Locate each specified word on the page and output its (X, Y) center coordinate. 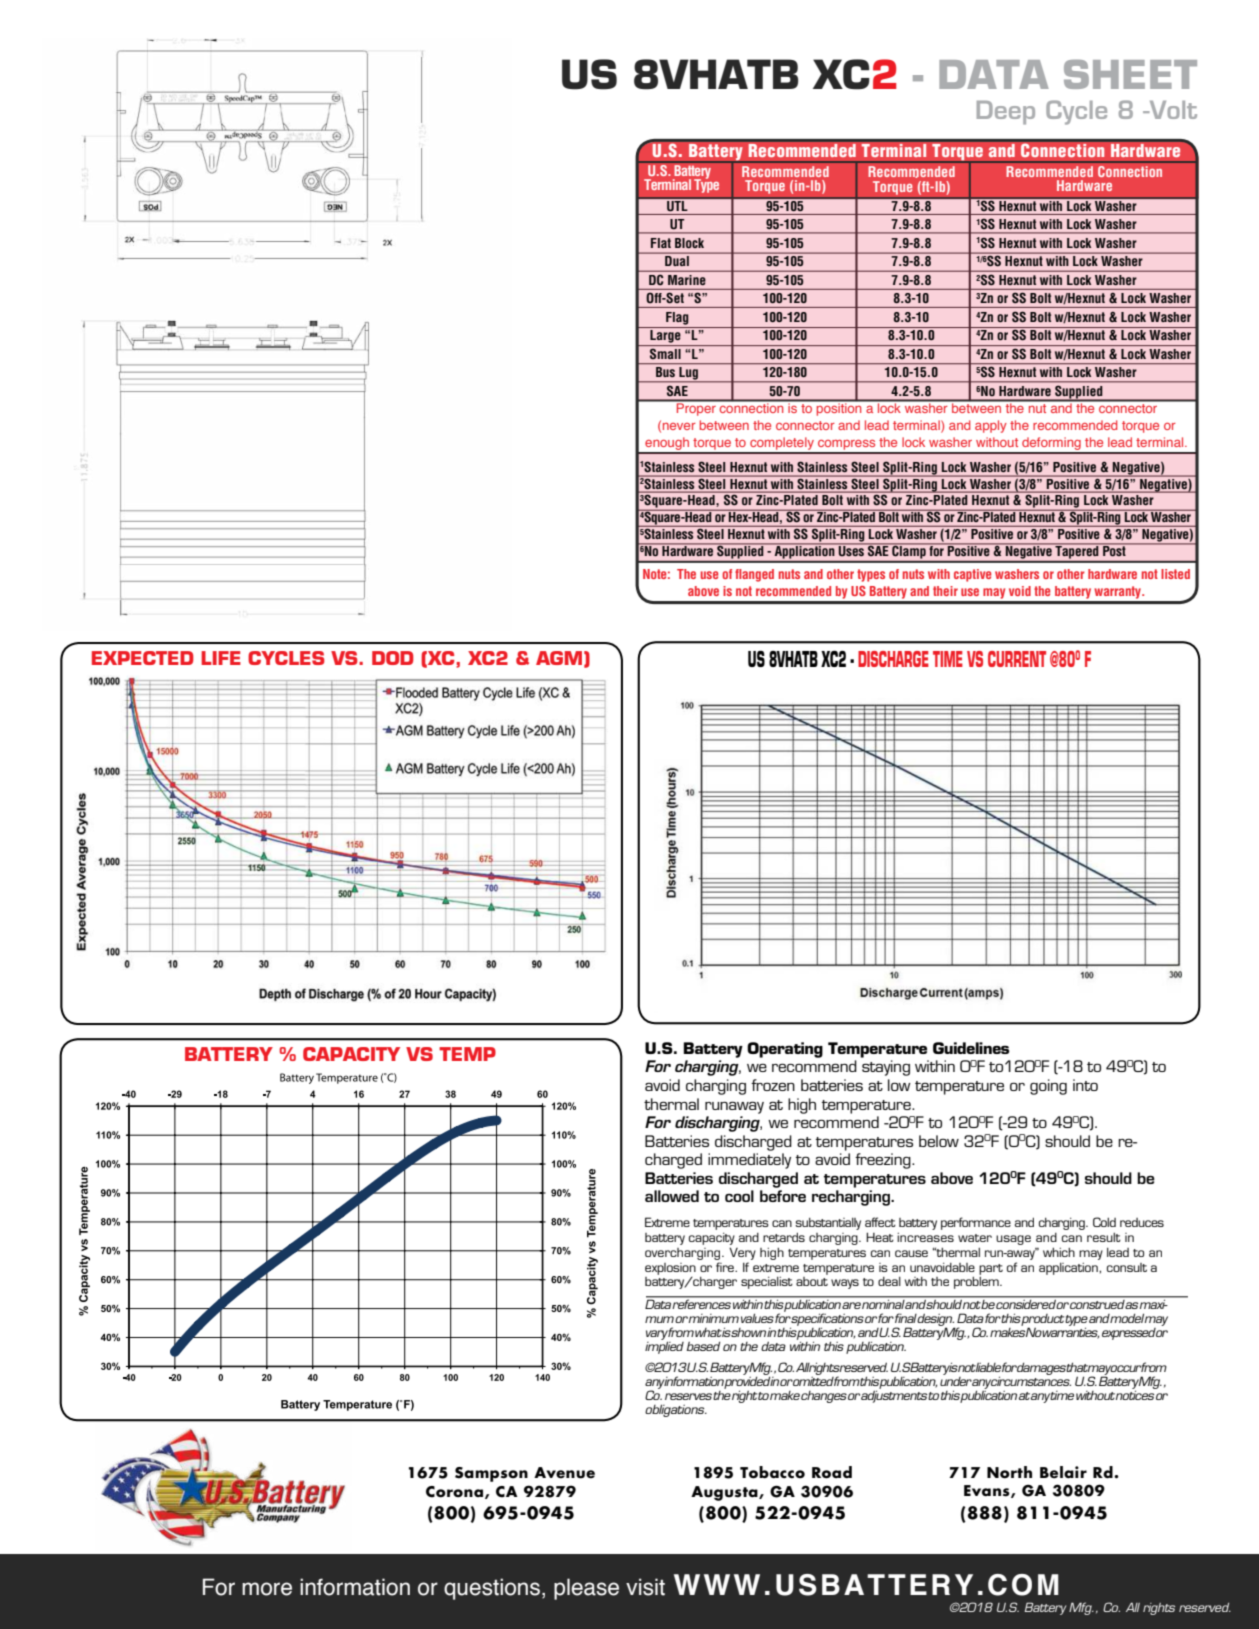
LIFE (221, 658)
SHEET (1130, 74)
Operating (785, 1050)
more (267, 1589)
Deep (1006, 113)
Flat (661, 243)
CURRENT (1017, 659)
